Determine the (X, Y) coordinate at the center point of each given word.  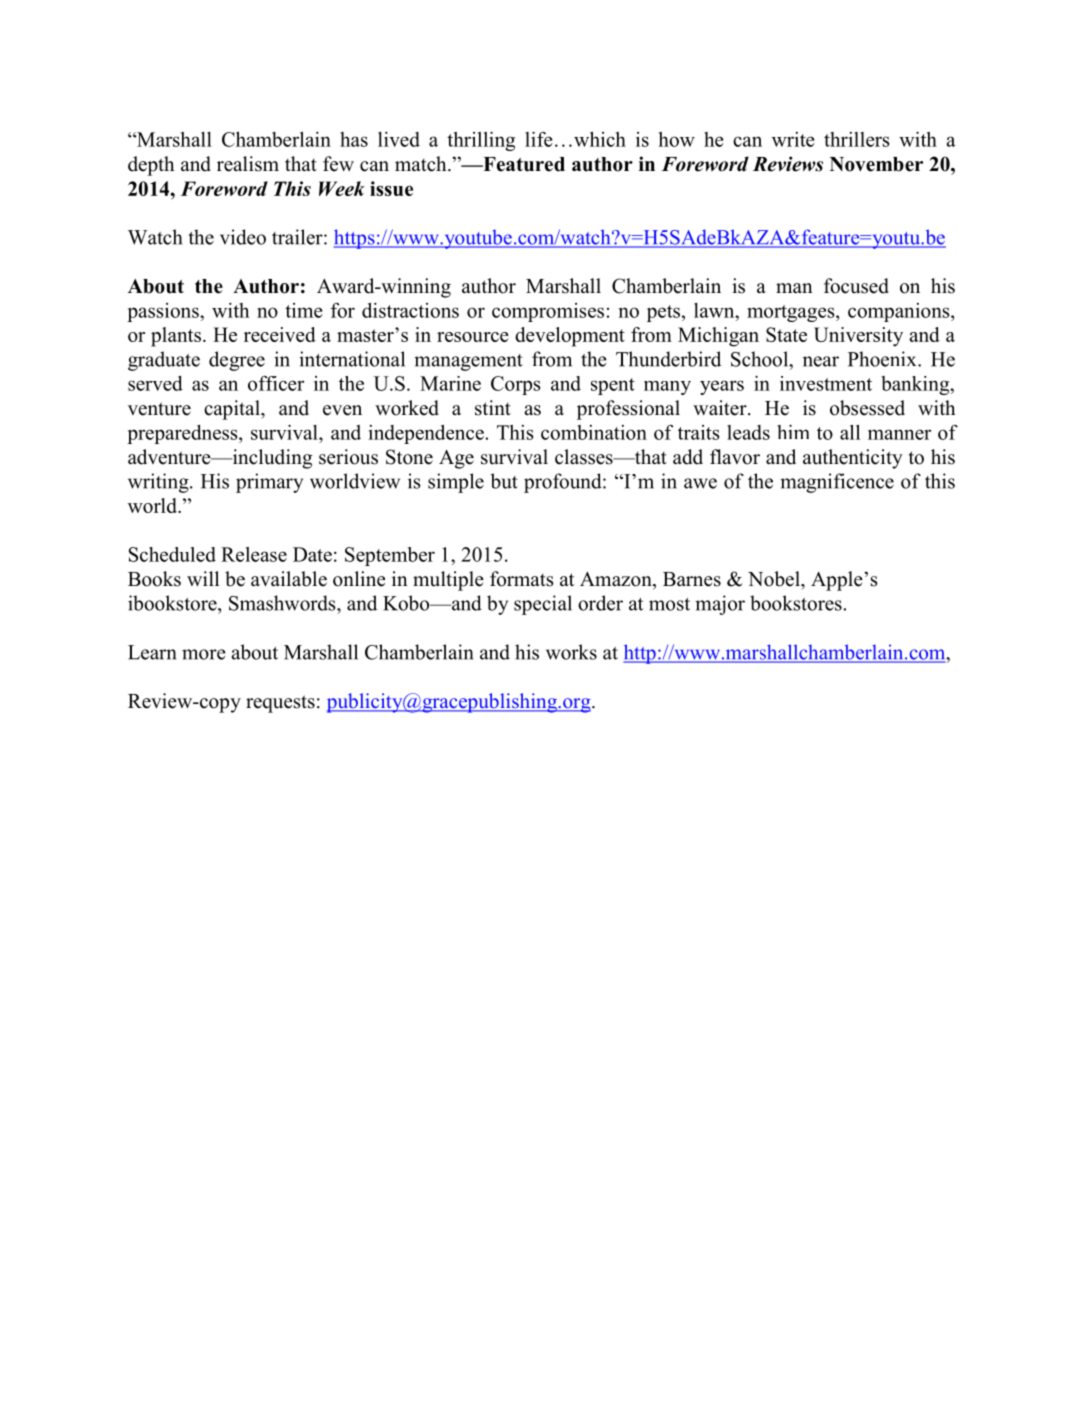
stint (493, 408)
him (793, 431)
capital (233, 410)
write (793, 139)
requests (280, 704)
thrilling (481, 141)
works (571, 652)
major (720, 605)
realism (248, 164)
